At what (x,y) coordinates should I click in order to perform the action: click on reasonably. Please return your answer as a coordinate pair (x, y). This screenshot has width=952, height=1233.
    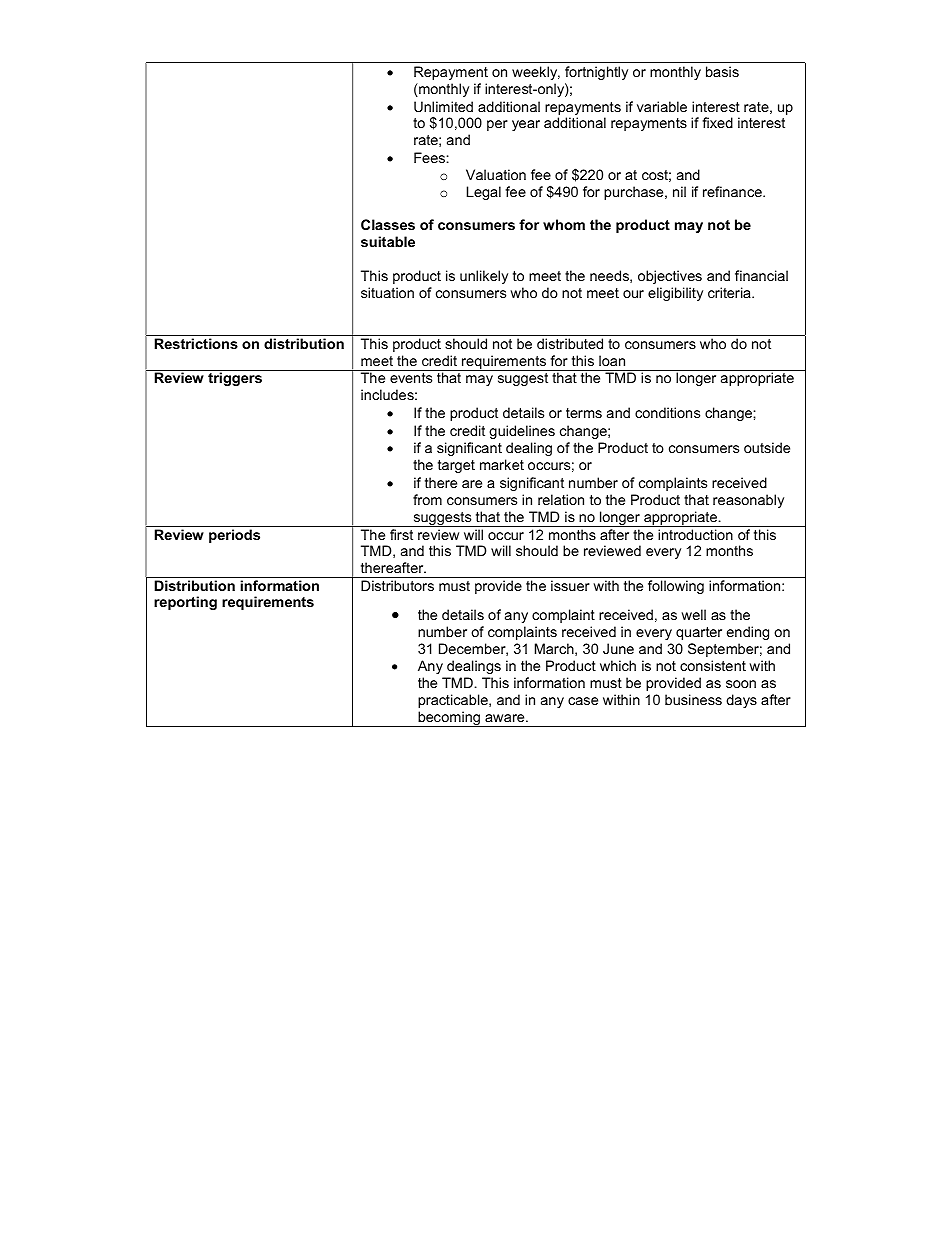
    Looking at the image, I should click on (748, 501).
